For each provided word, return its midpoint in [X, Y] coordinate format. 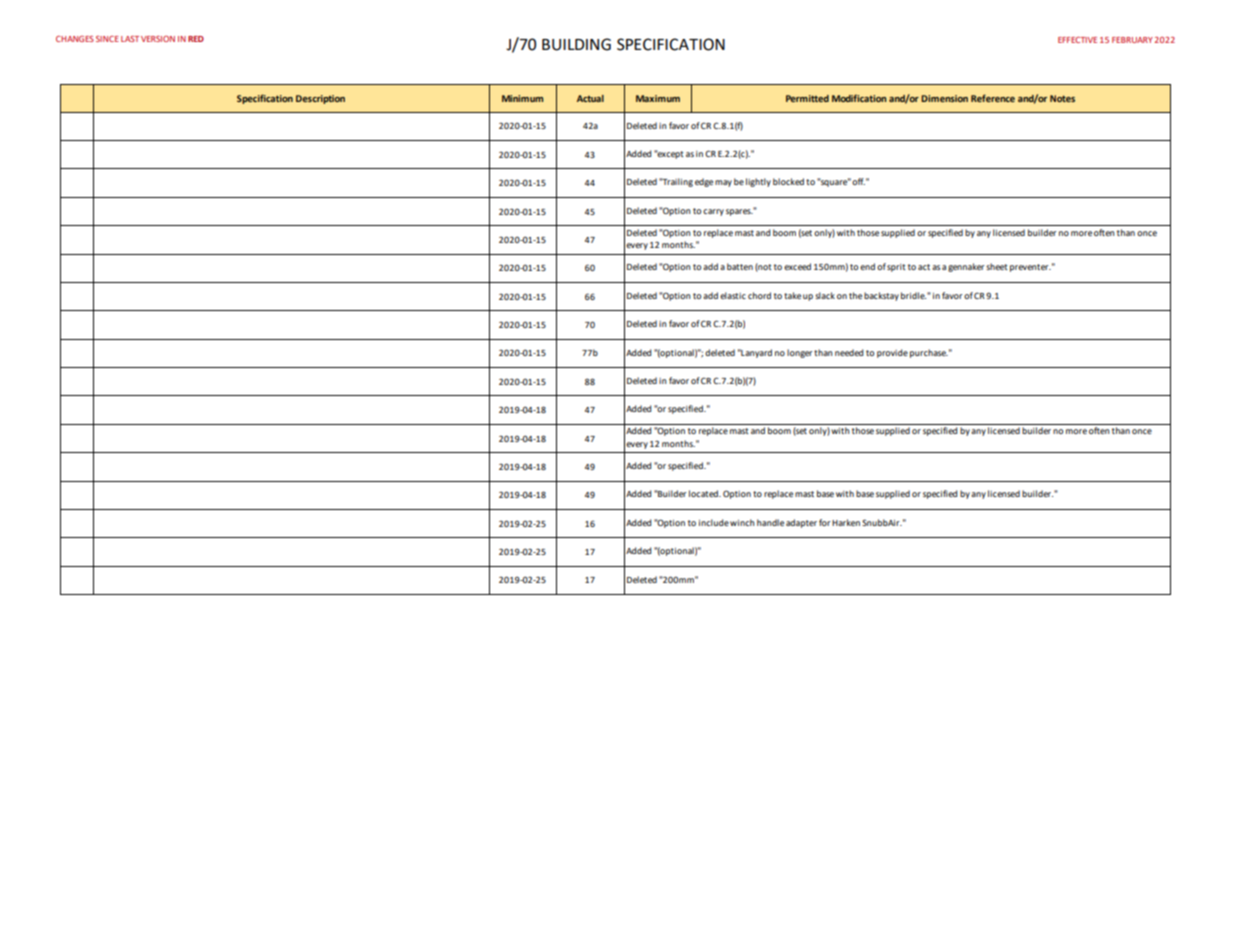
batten [740, 266]
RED [196, 39]
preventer [1030, 268]
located [704, 493]
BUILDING [576, 44]
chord [759, 295]
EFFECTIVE [1077, 40]
